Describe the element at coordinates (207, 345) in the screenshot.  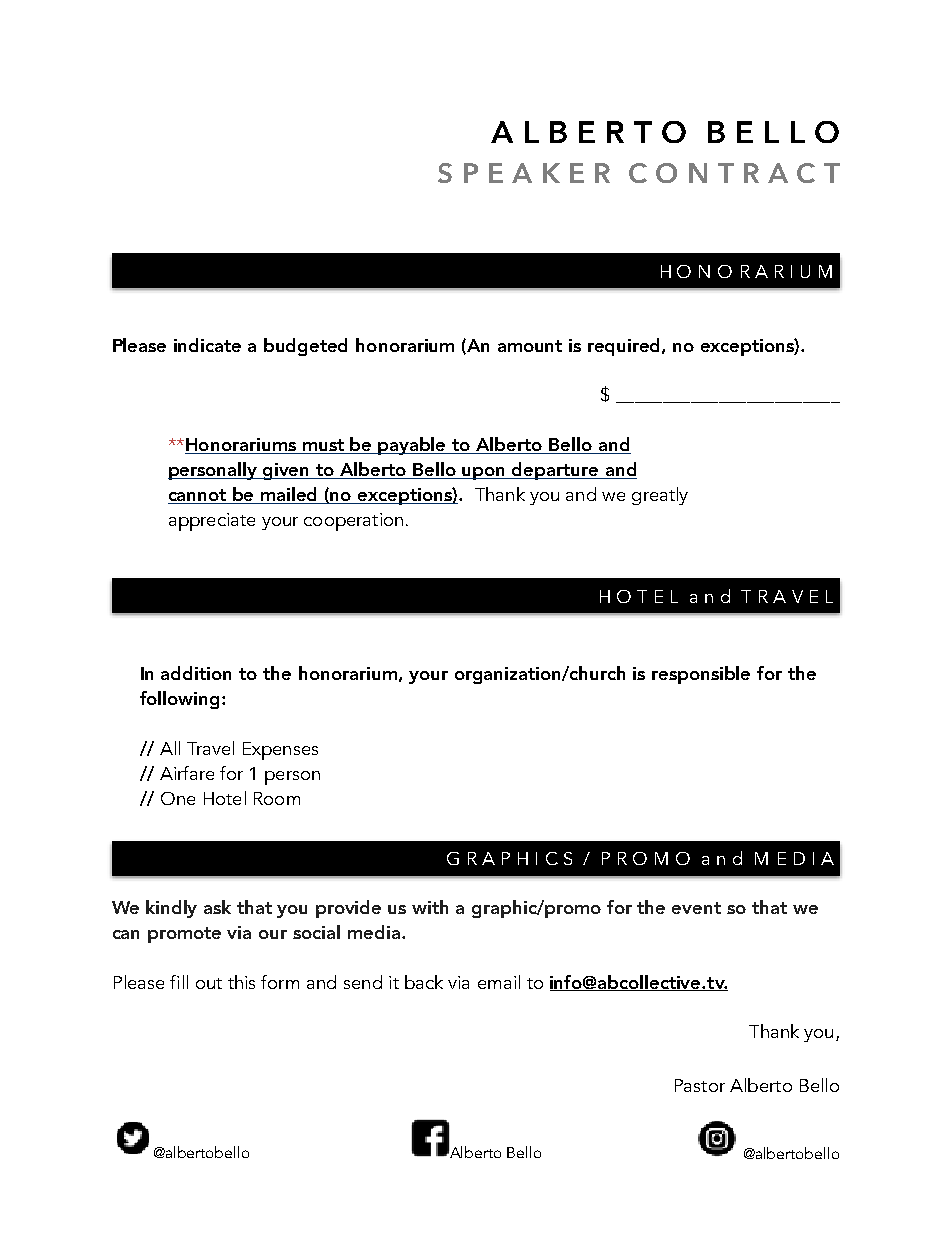
I see `indicate` at that location.
